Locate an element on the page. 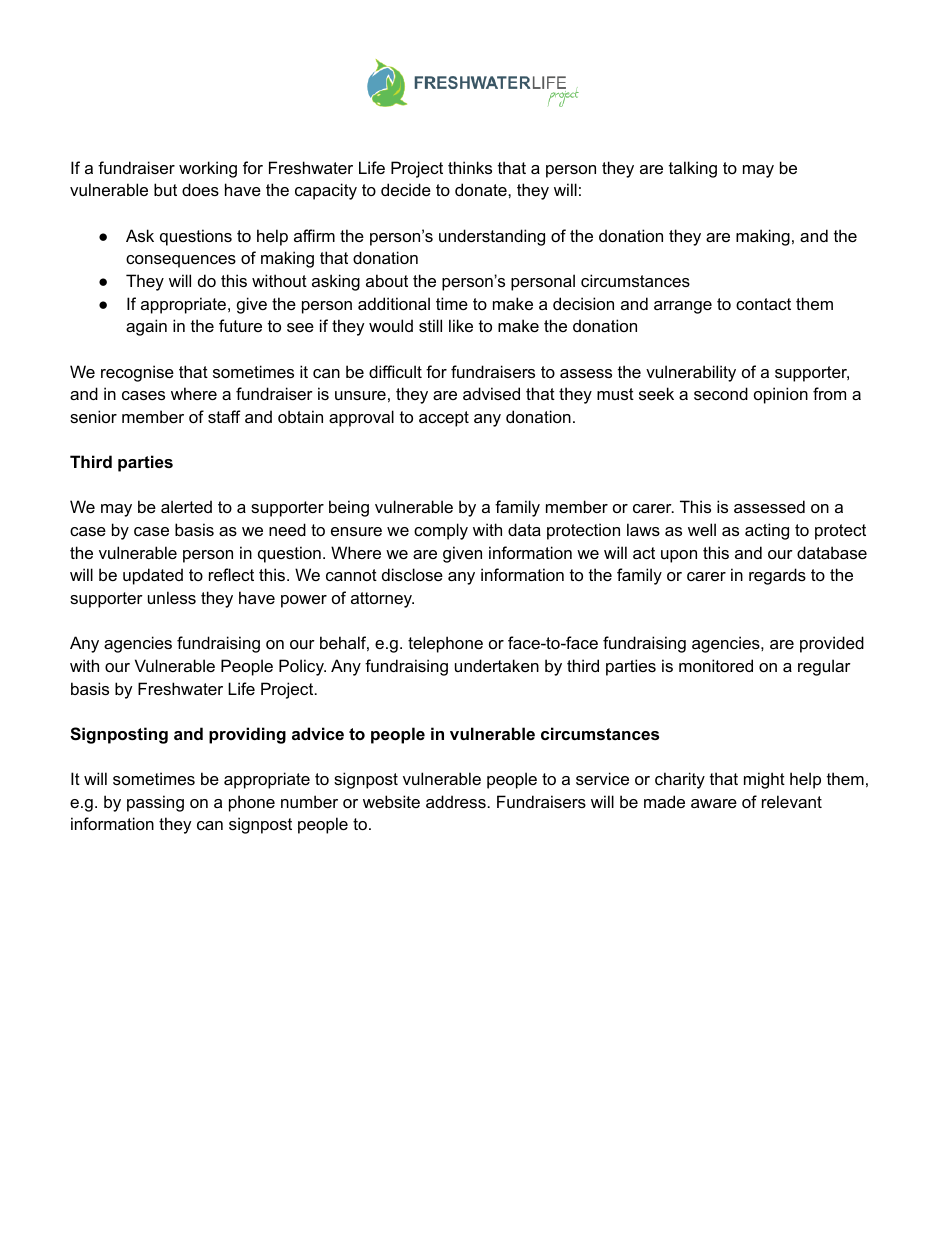 This document has width=952, height=1233. donate is located at coordinates (482, 189).
